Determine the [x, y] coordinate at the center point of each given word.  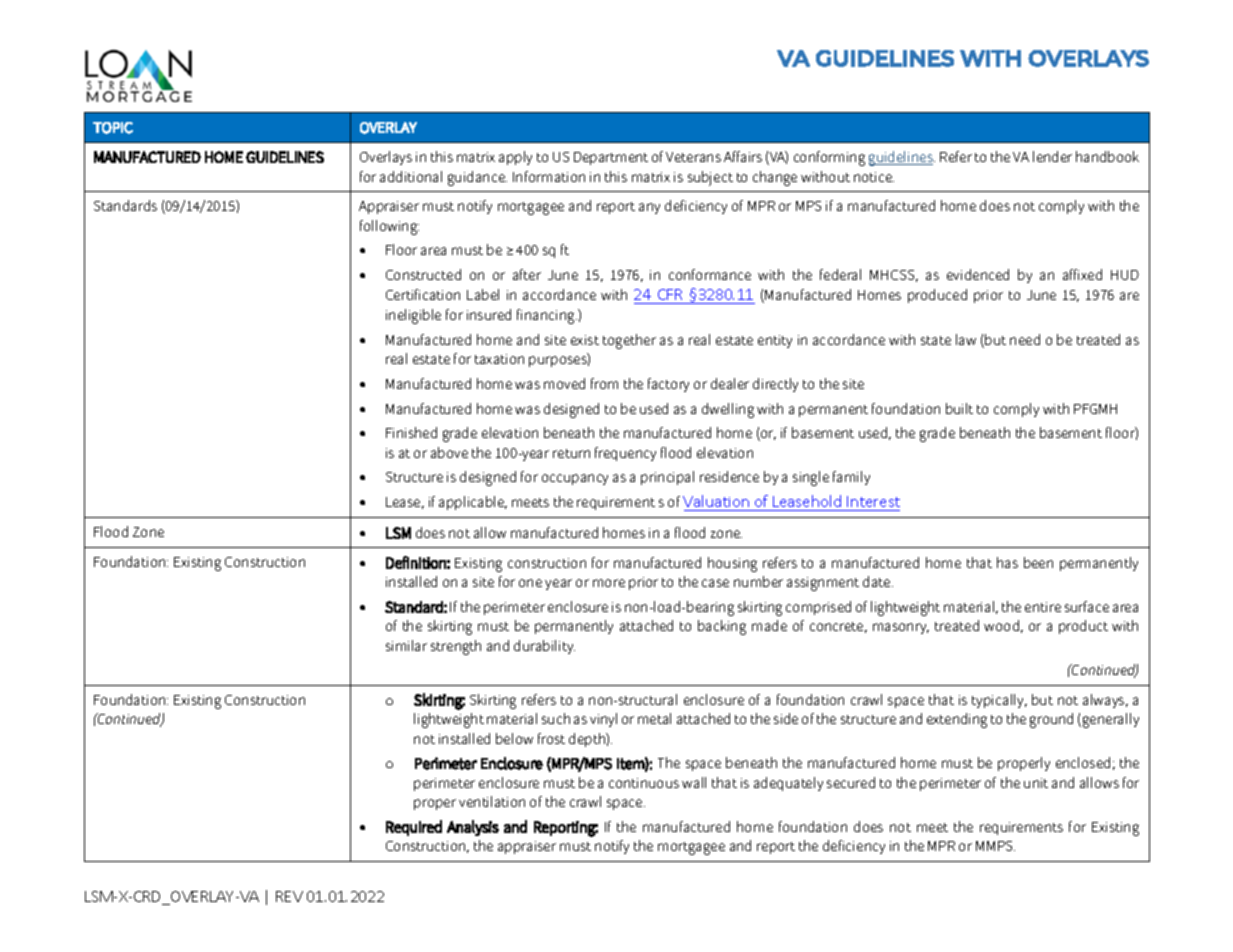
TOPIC [113, 128]
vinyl [603, 720]
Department [611, 158]
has [1007, 562]
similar [406, 645]
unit [1036, 783]
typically [999, 701]
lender [1052, 156]
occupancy [575, 479]
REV [289, 896]
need [1025, 339]
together [629, 341]
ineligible [413, 316]
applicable [473, 503]
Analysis [473, 828]
